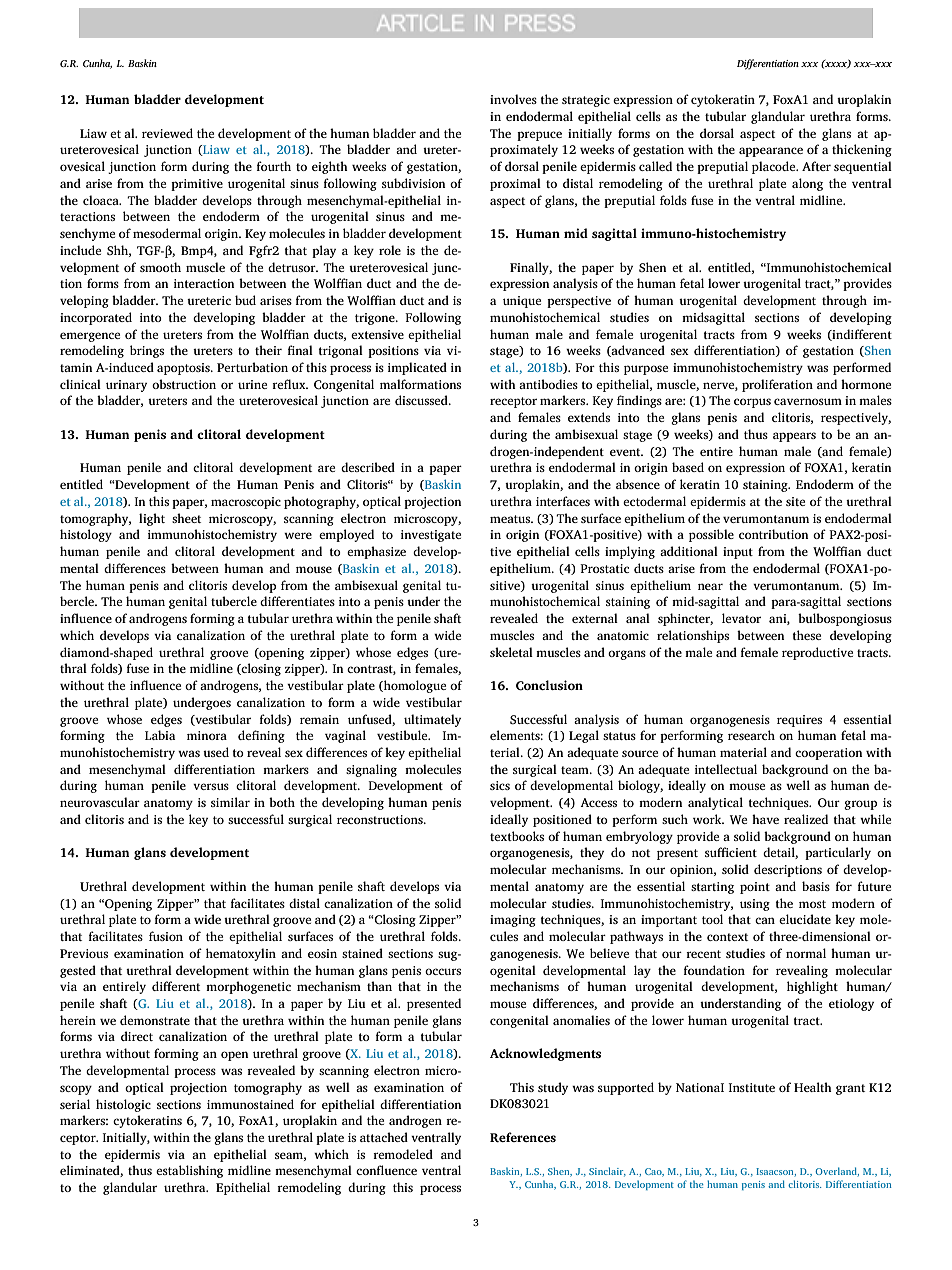 Image resolution: width=952 pixels, height=1270 pixels. What do you see at coordinates (563, 501) in the image?
I see `interfaces` at bounding box center [563, 501].
